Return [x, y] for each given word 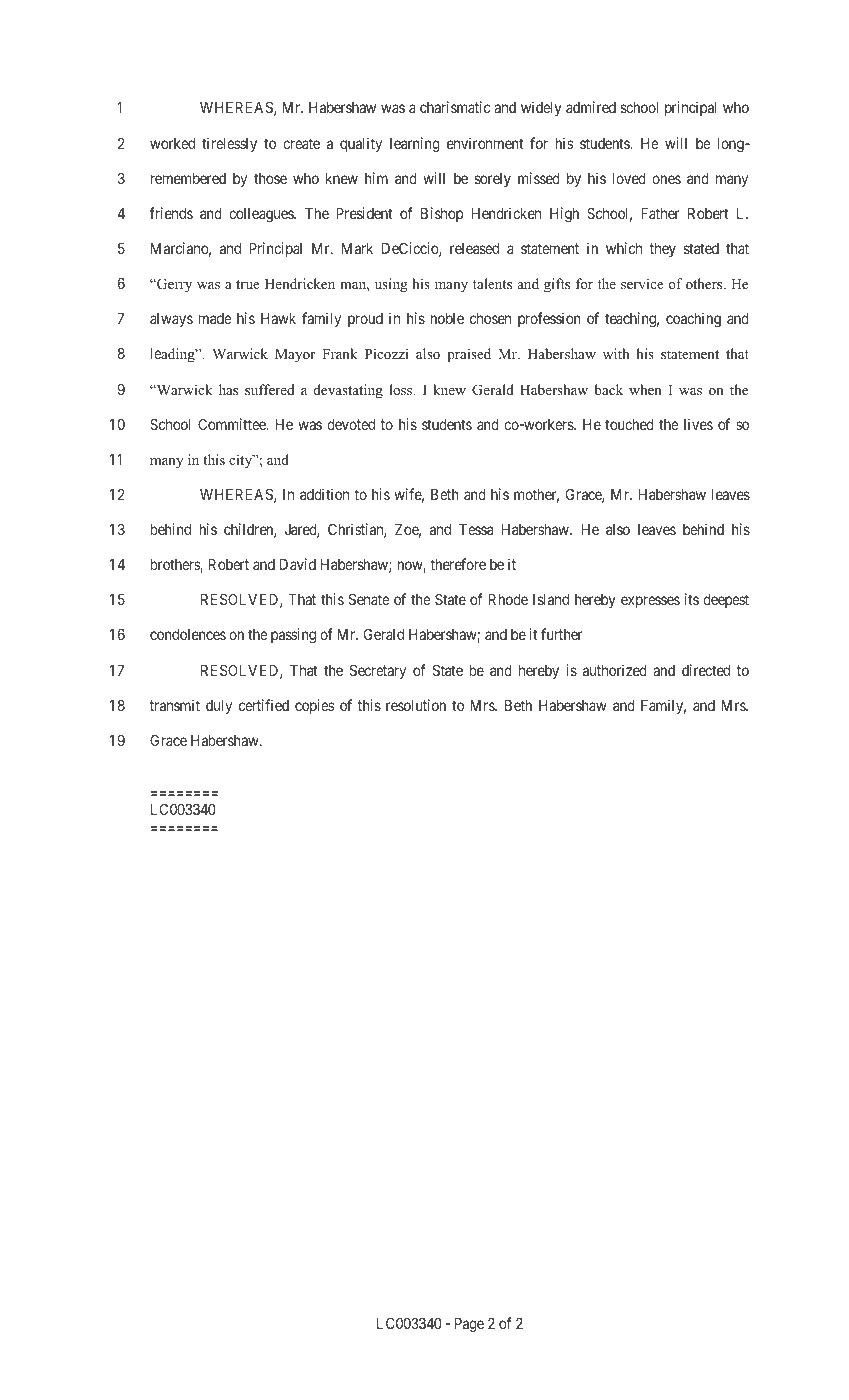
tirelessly [229, 144]
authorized [615, 670]
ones [666, 179]
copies [314, 706]
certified [264, 705]
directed [706, 670]
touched [629, 424]
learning [415, 145]
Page [469, 1325]
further [562, 634]
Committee [233, 424]
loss [402, 389]
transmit [175, 705]
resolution [416, 705]
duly [219, 707]
